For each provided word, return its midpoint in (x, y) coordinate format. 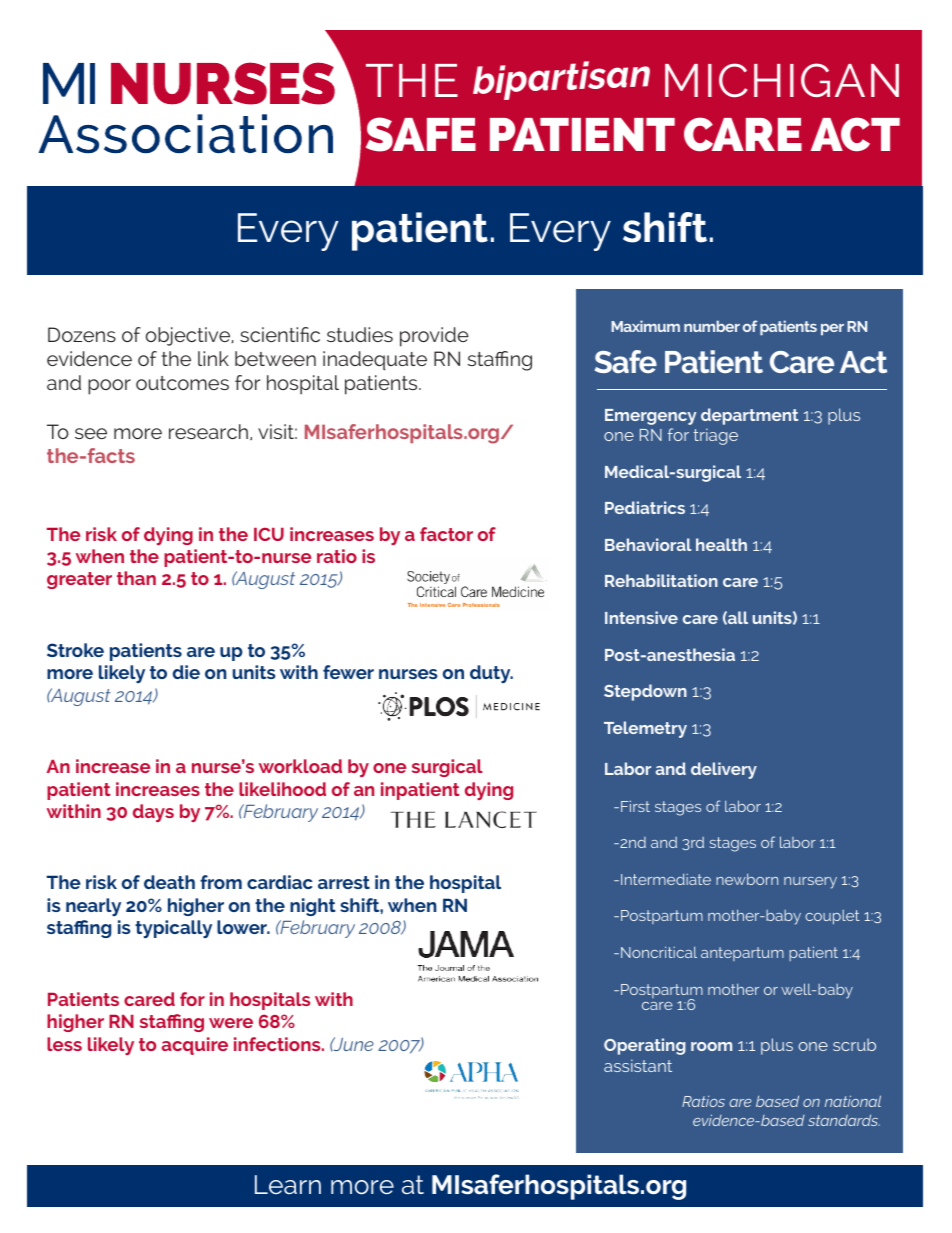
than (136, 578)
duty (491, 674)
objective (189, 336)
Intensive (641, 617)
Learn (288, 1184)
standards (844, 1120)
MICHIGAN (782, 80)
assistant (638, 1065)
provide (434, 337)
